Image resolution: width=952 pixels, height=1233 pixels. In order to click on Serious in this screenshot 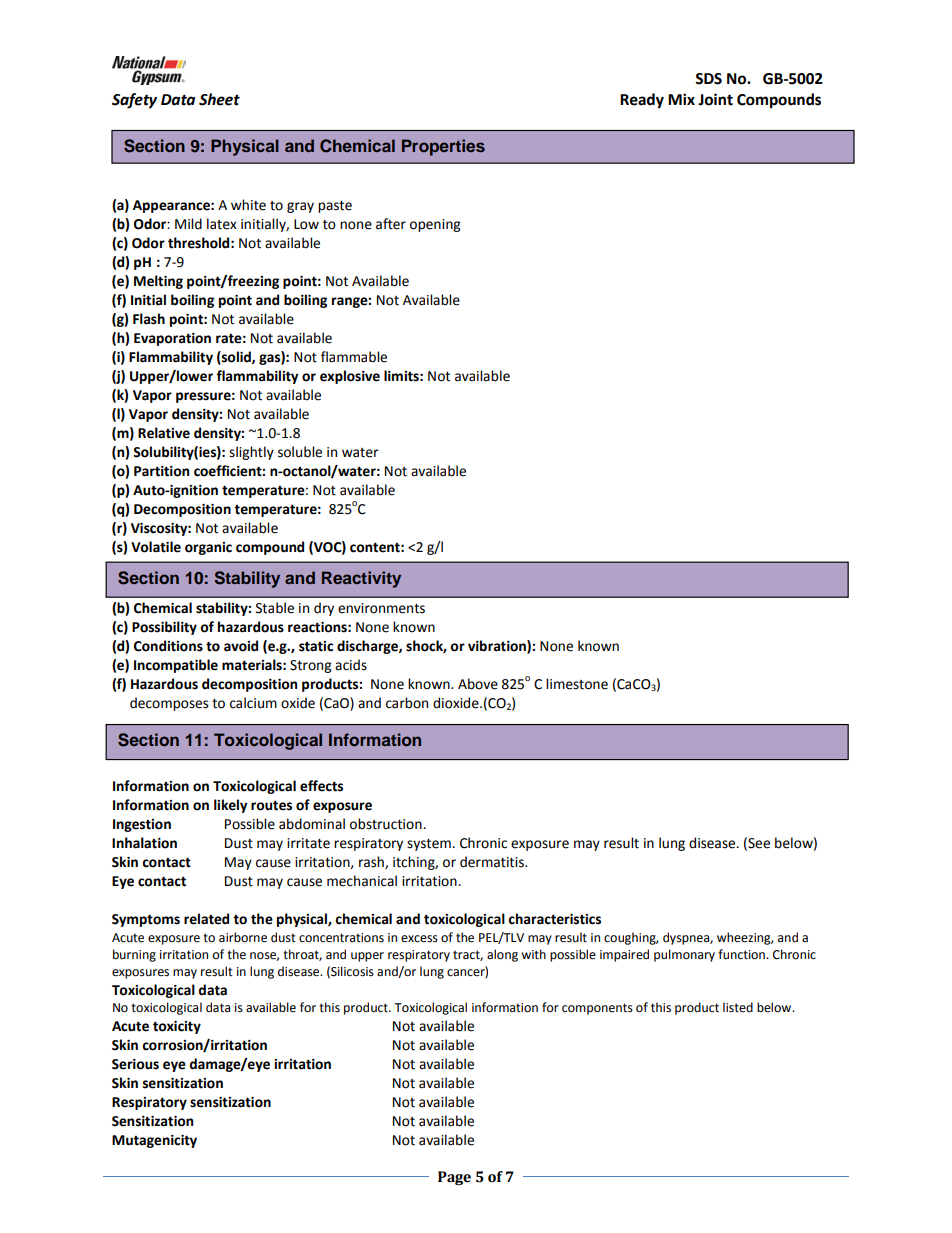, I will do `click(135, 1064)`.
